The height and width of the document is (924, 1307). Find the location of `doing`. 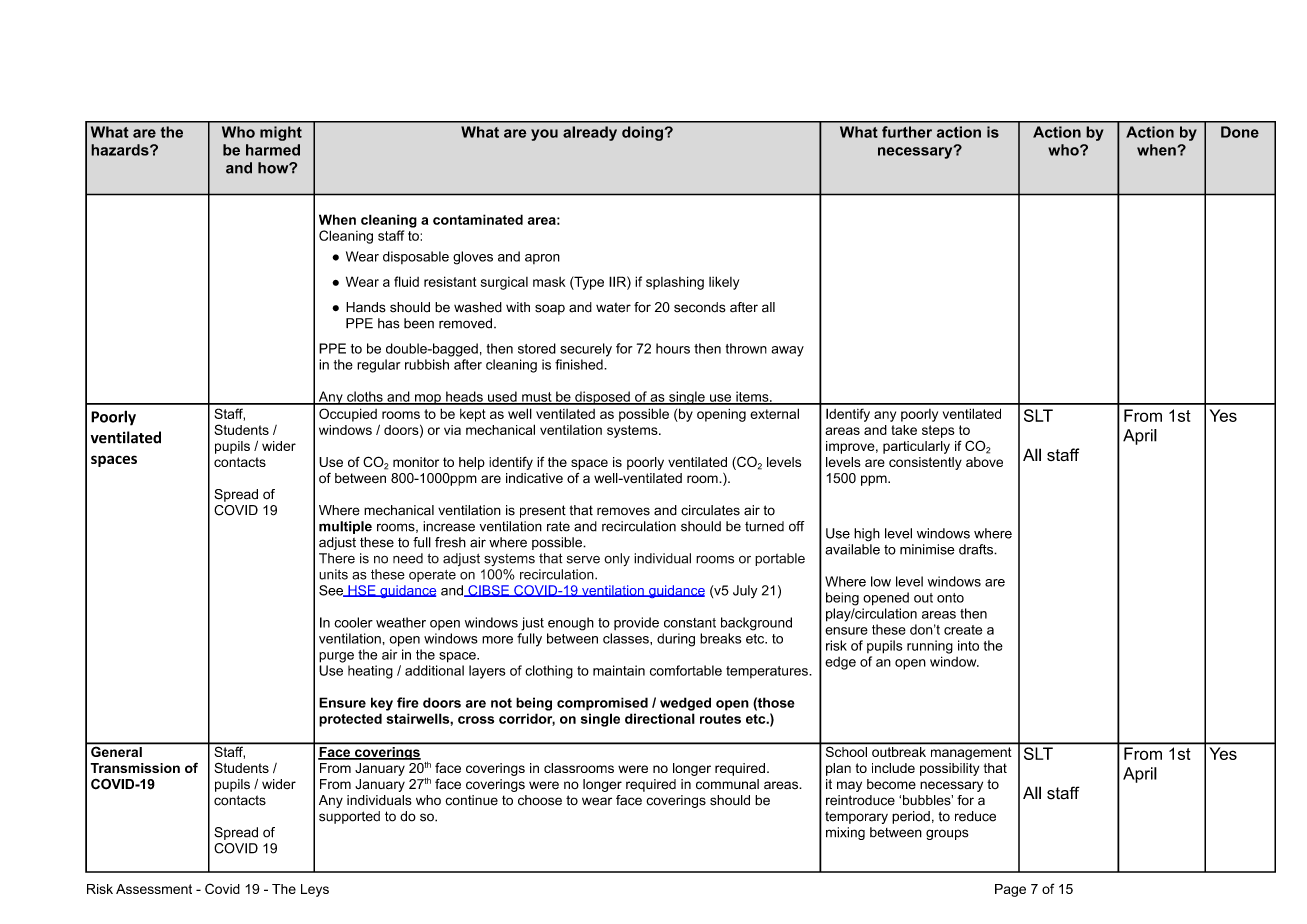

doing is located at coordinates (642, 133).
